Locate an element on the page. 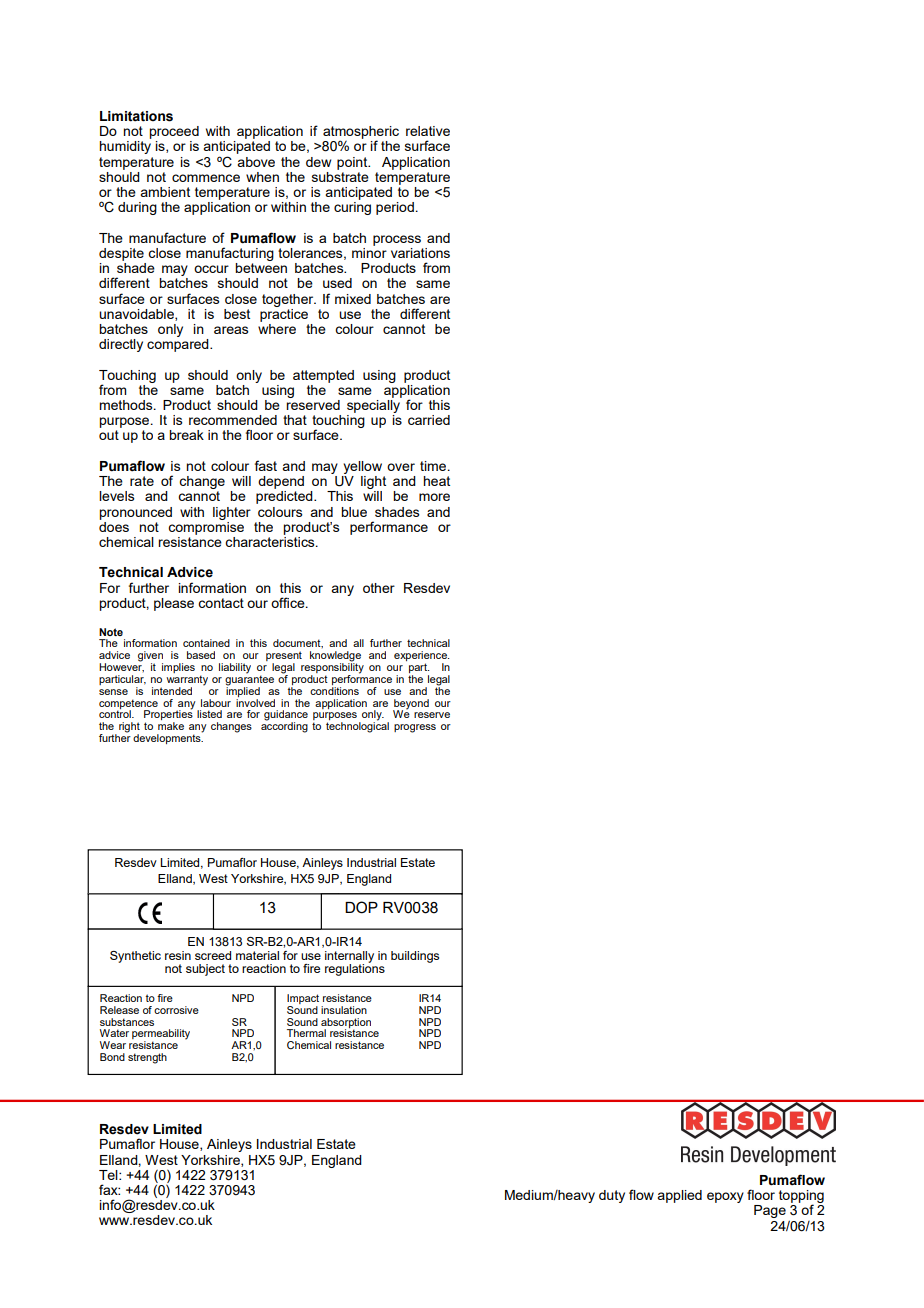  break is located at coordinates (186, 435).
